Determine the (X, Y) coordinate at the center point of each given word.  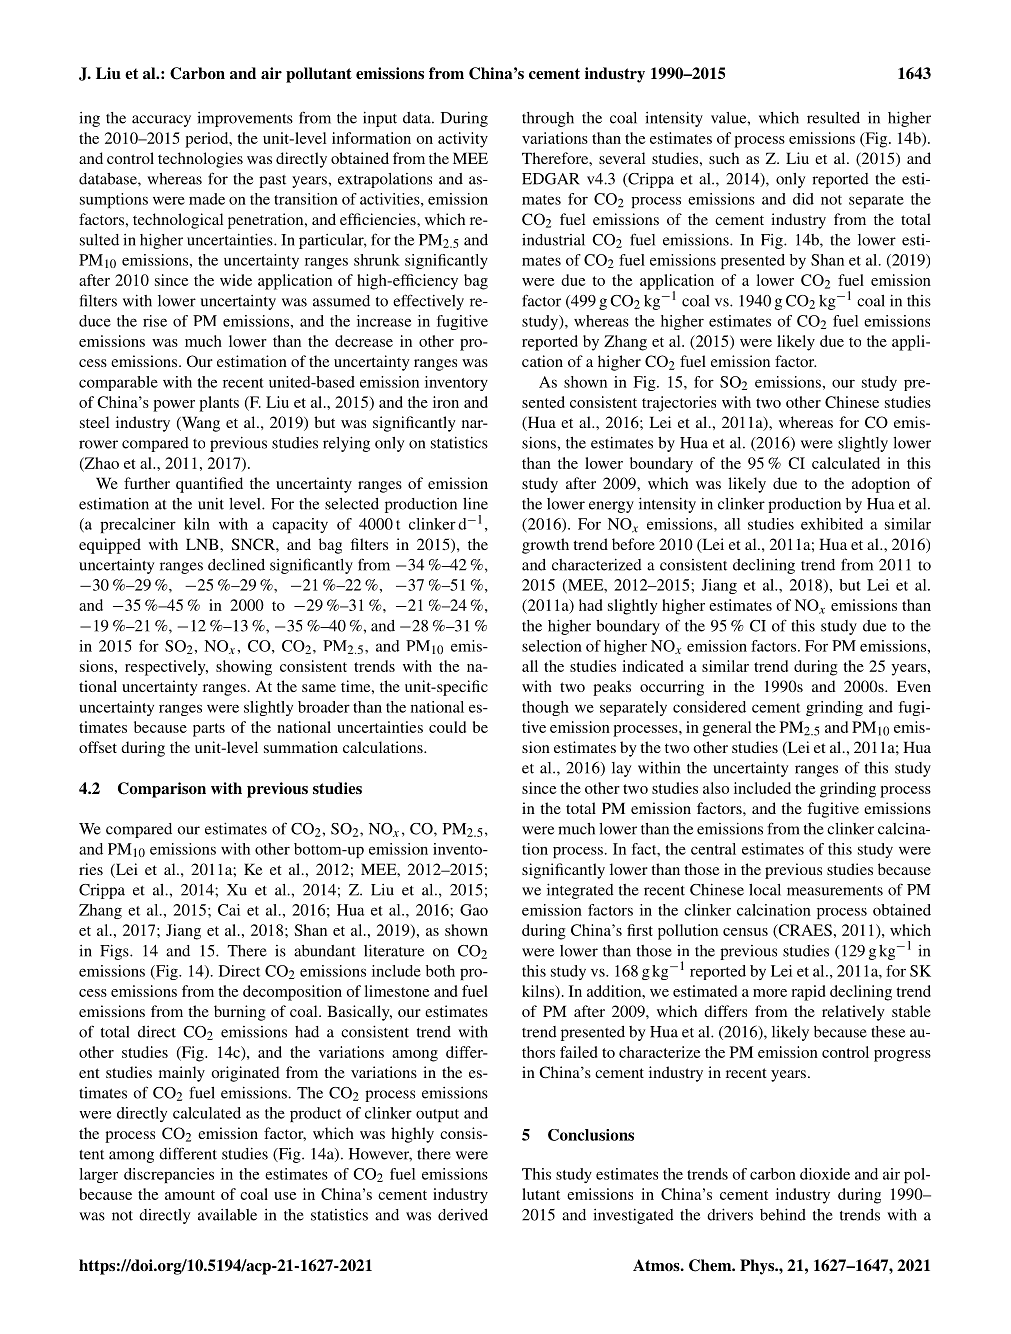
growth (545, 546)
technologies (200, 160)
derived (463, 1215)
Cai (229, 910)
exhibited (832, 524)
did (803, 199)
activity (463, 140)
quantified (209, 485)
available (227, 1215)
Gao (474, 910)
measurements (835, 891)
